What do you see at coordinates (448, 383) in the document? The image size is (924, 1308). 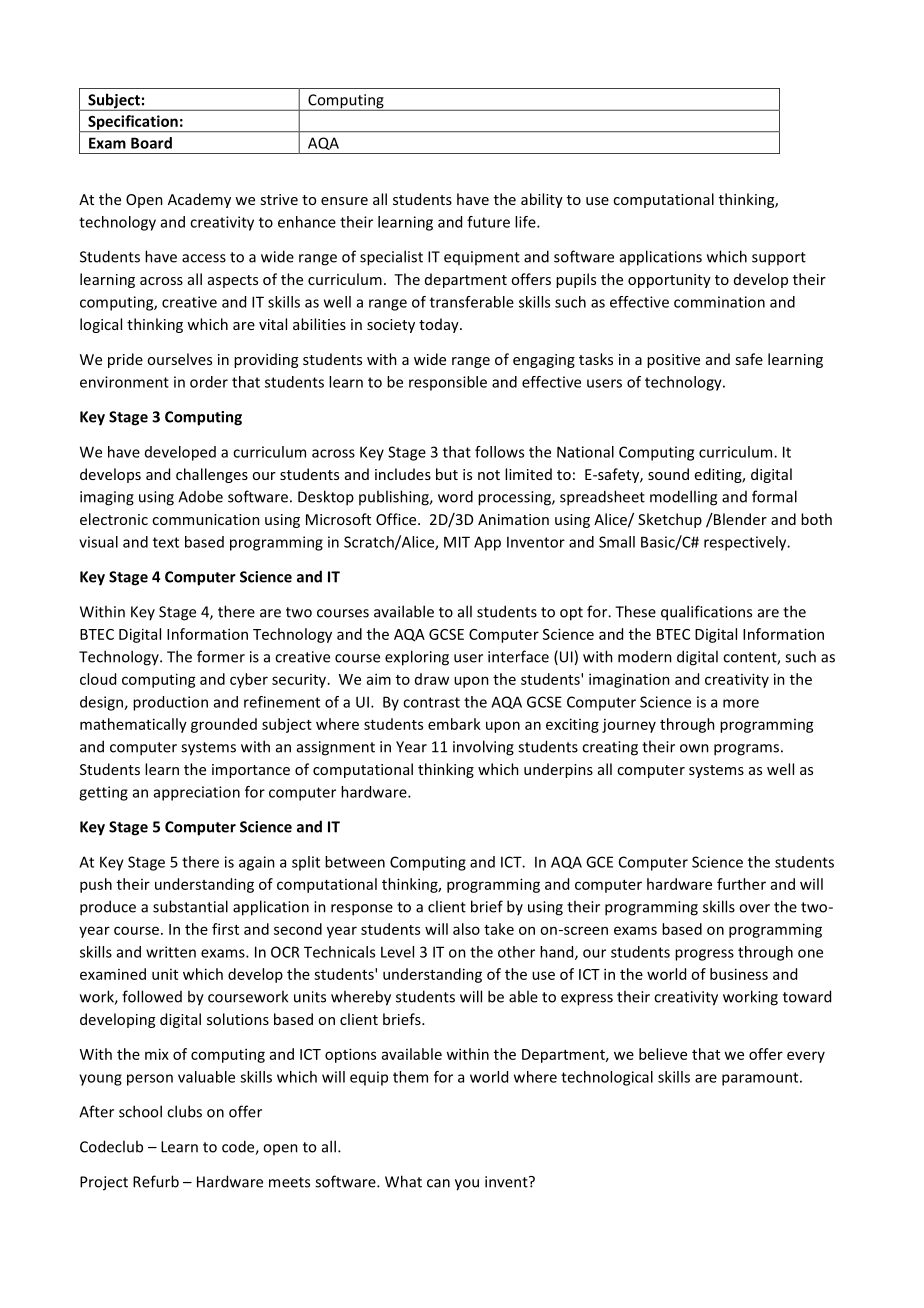 I see `responsible` at bounding box center [448, 383].
